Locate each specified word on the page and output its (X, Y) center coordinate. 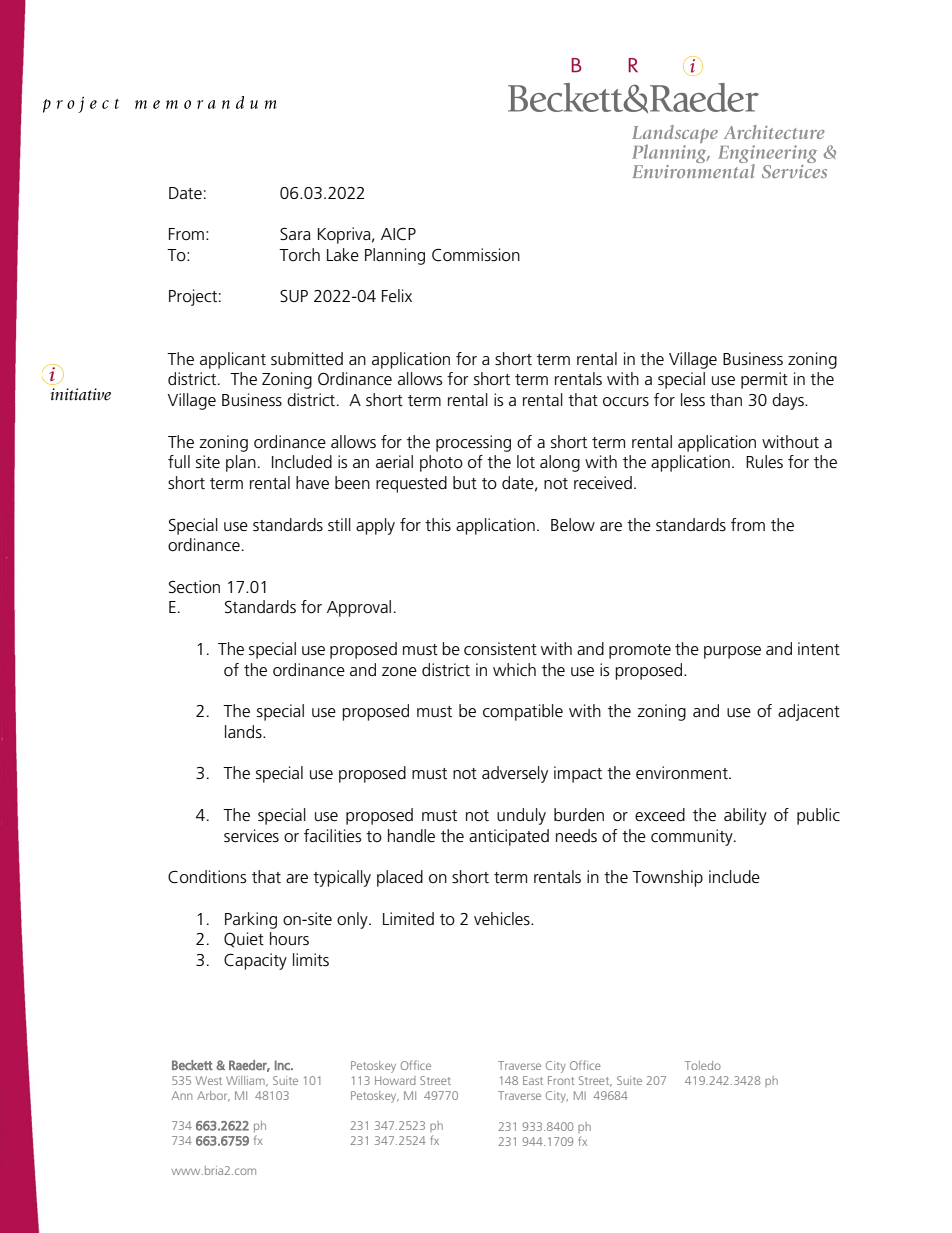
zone (399, 671)
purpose (732, 652)
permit (764, 380)
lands (244, 731)
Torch (299, 254)
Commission (476, 255)
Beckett (192, 1065)
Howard (395, 1080)
